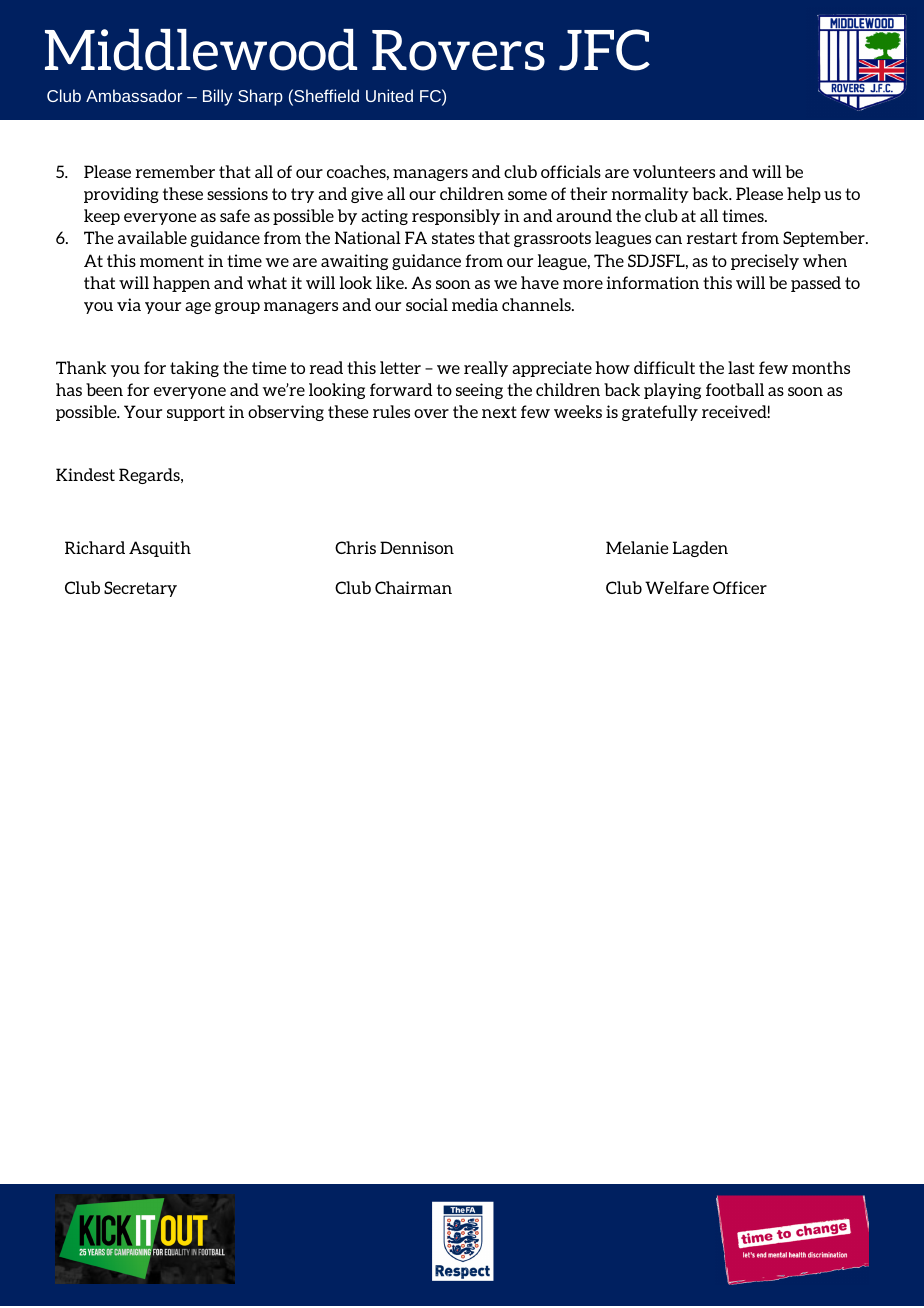  Describe the element at coordinates (453, 238) in the screenshot. I see `states` at that location.
